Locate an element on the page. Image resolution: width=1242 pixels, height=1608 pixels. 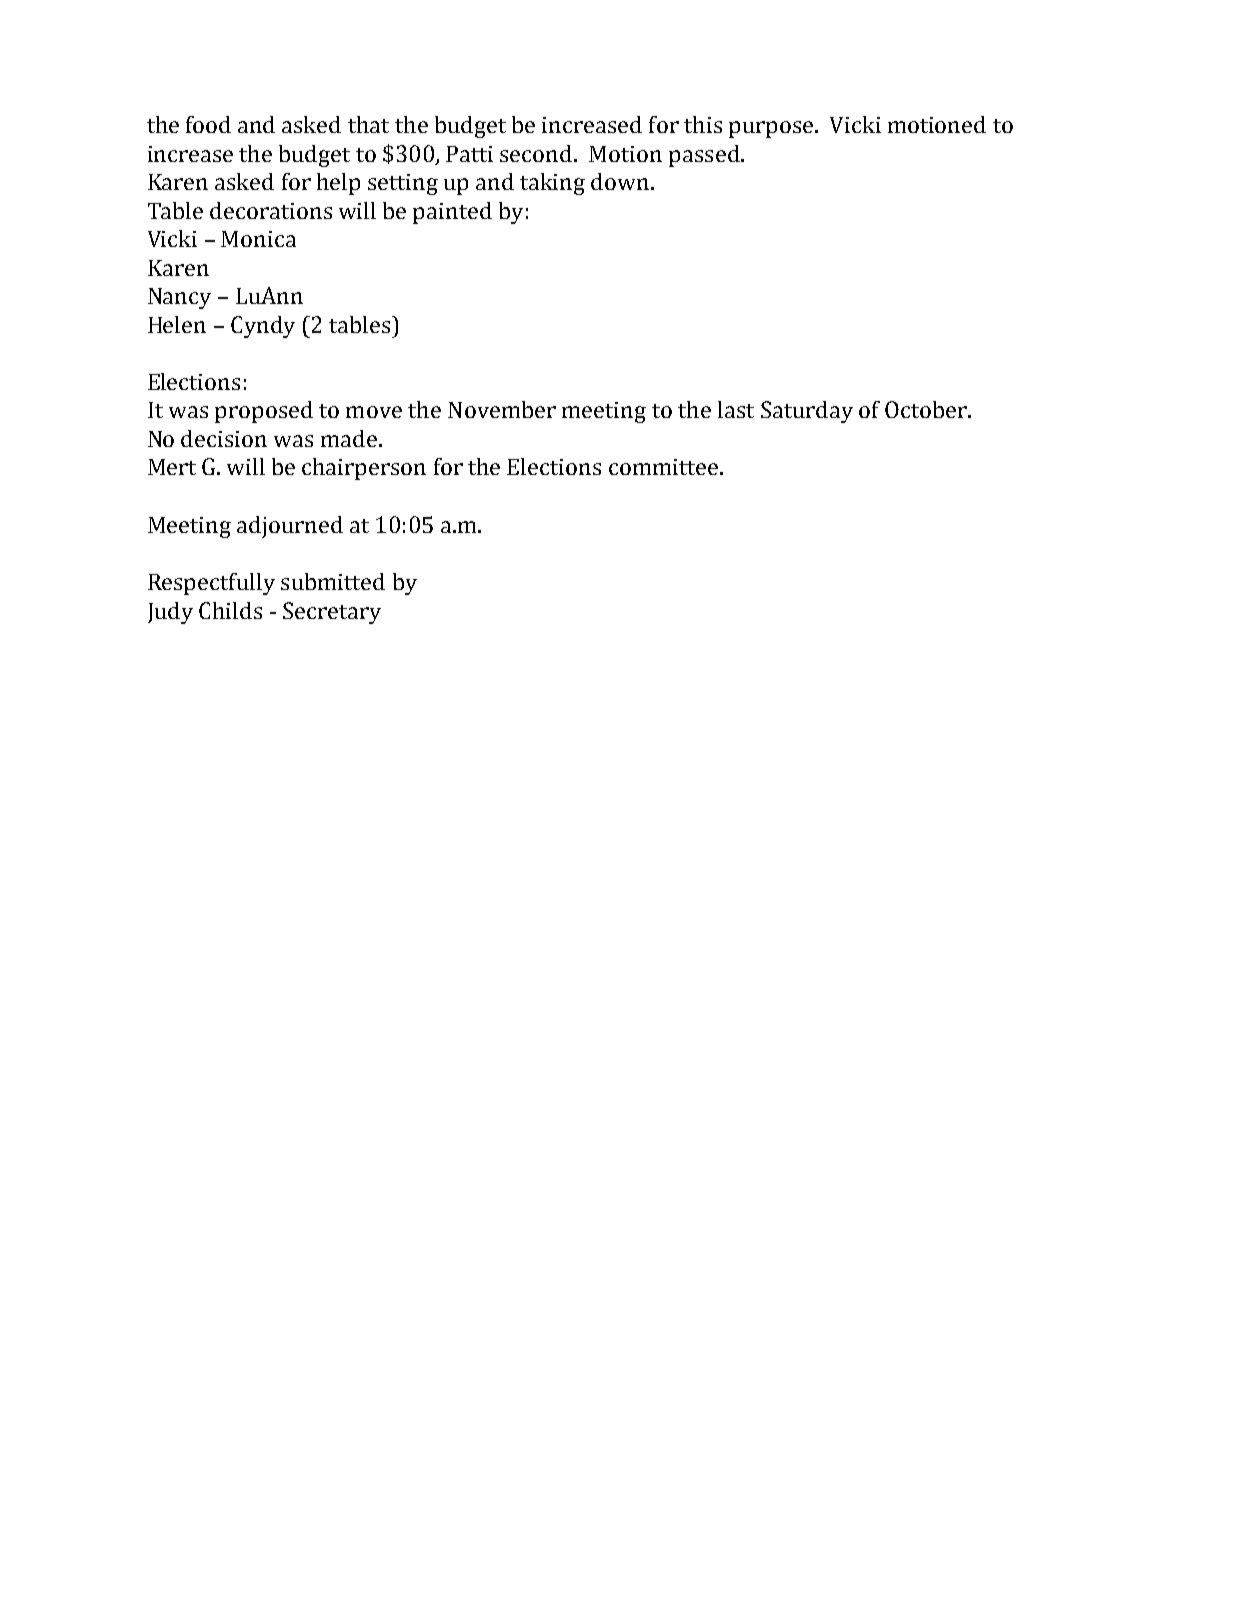
Saturday is located at coordinates (807, 412).
